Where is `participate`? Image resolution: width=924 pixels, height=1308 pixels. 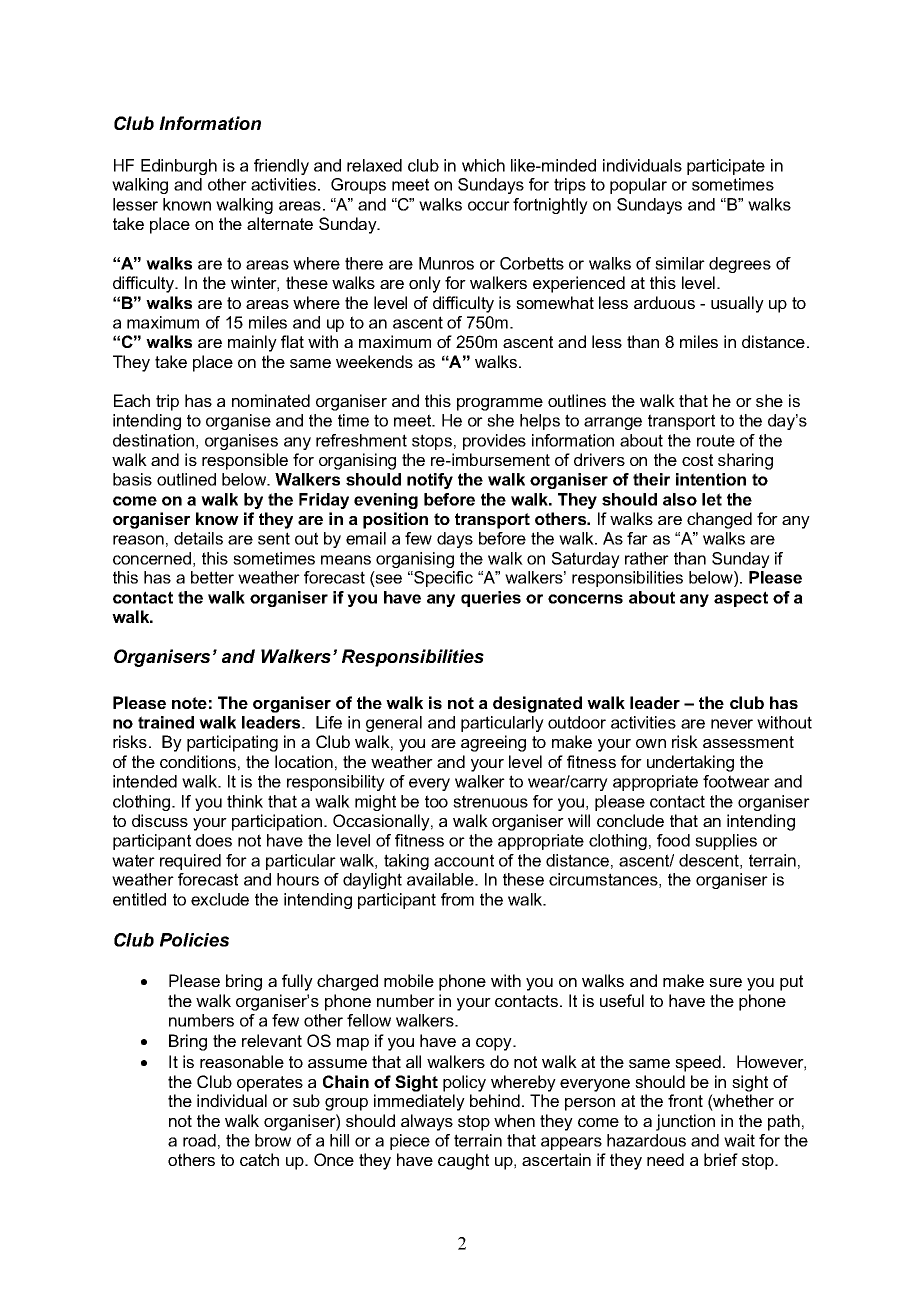
participate is located at coordinates (726, 167).
